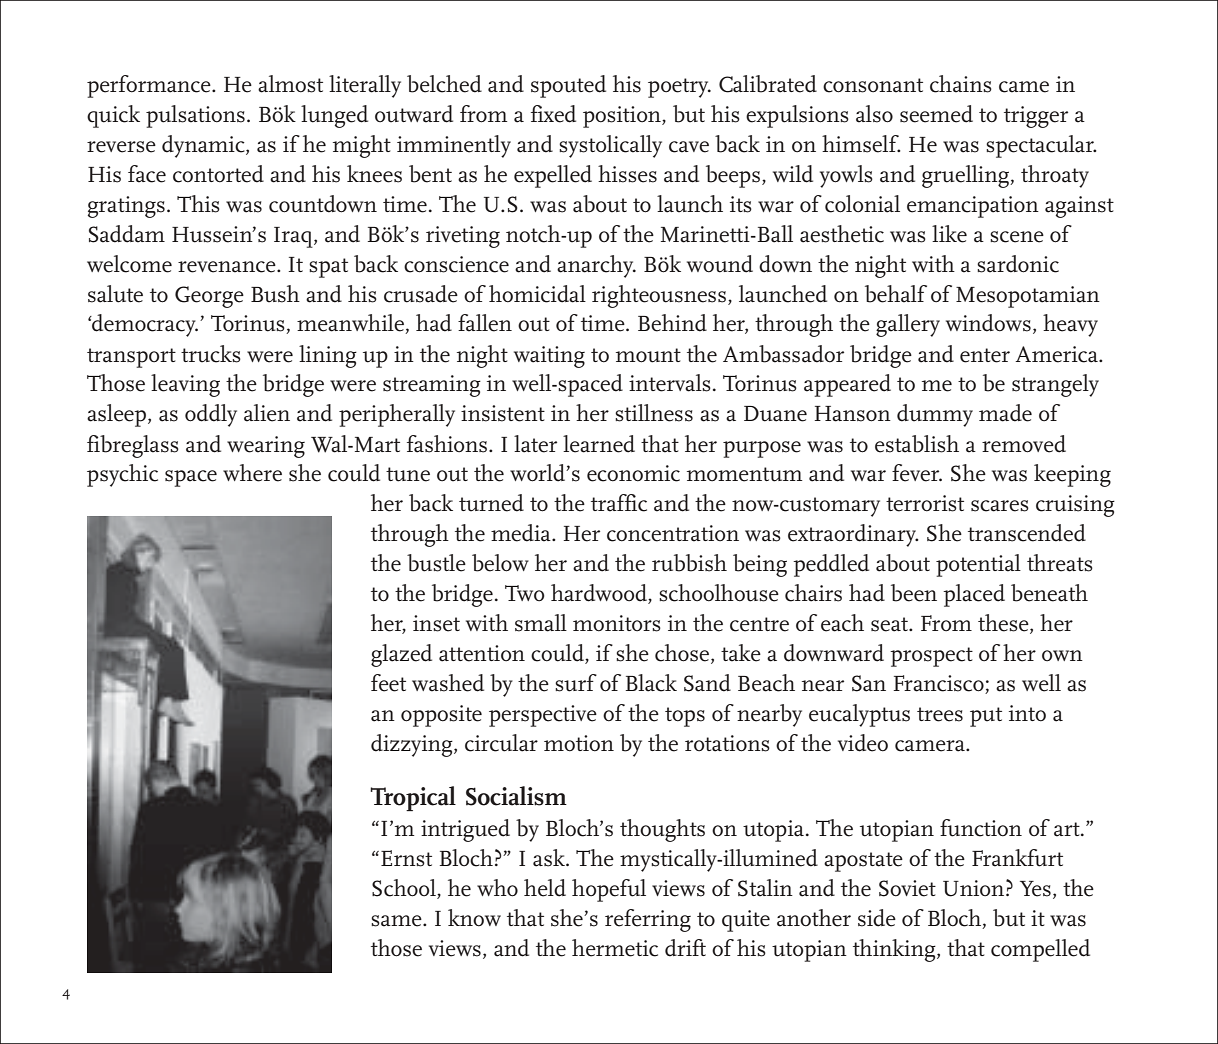 This screenshot has width=1218, height=1044. I want to click on George, so click(209, 297).
